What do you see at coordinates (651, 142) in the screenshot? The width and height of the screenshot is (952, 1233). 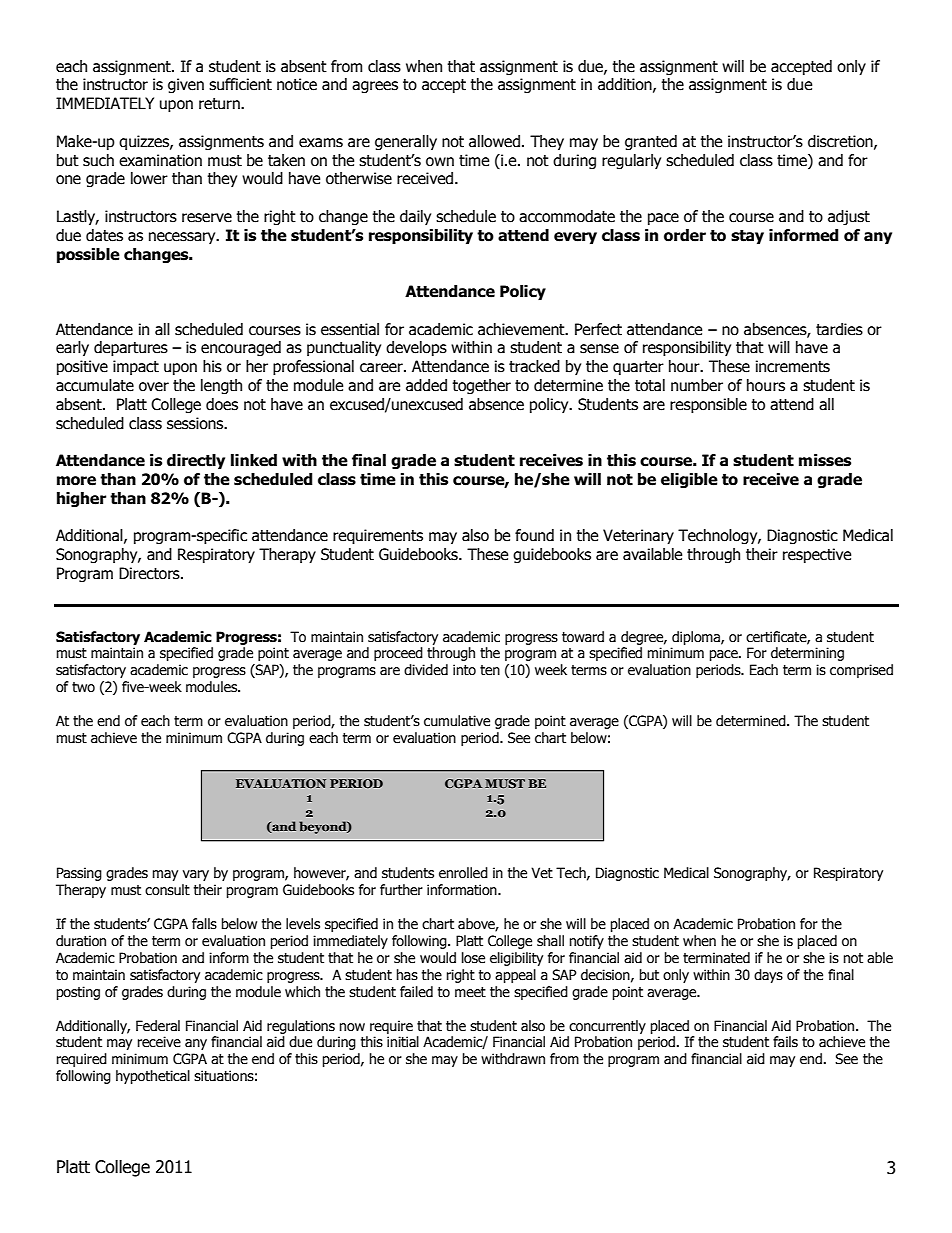 I see `granted` at bounding box center [651, 142].
